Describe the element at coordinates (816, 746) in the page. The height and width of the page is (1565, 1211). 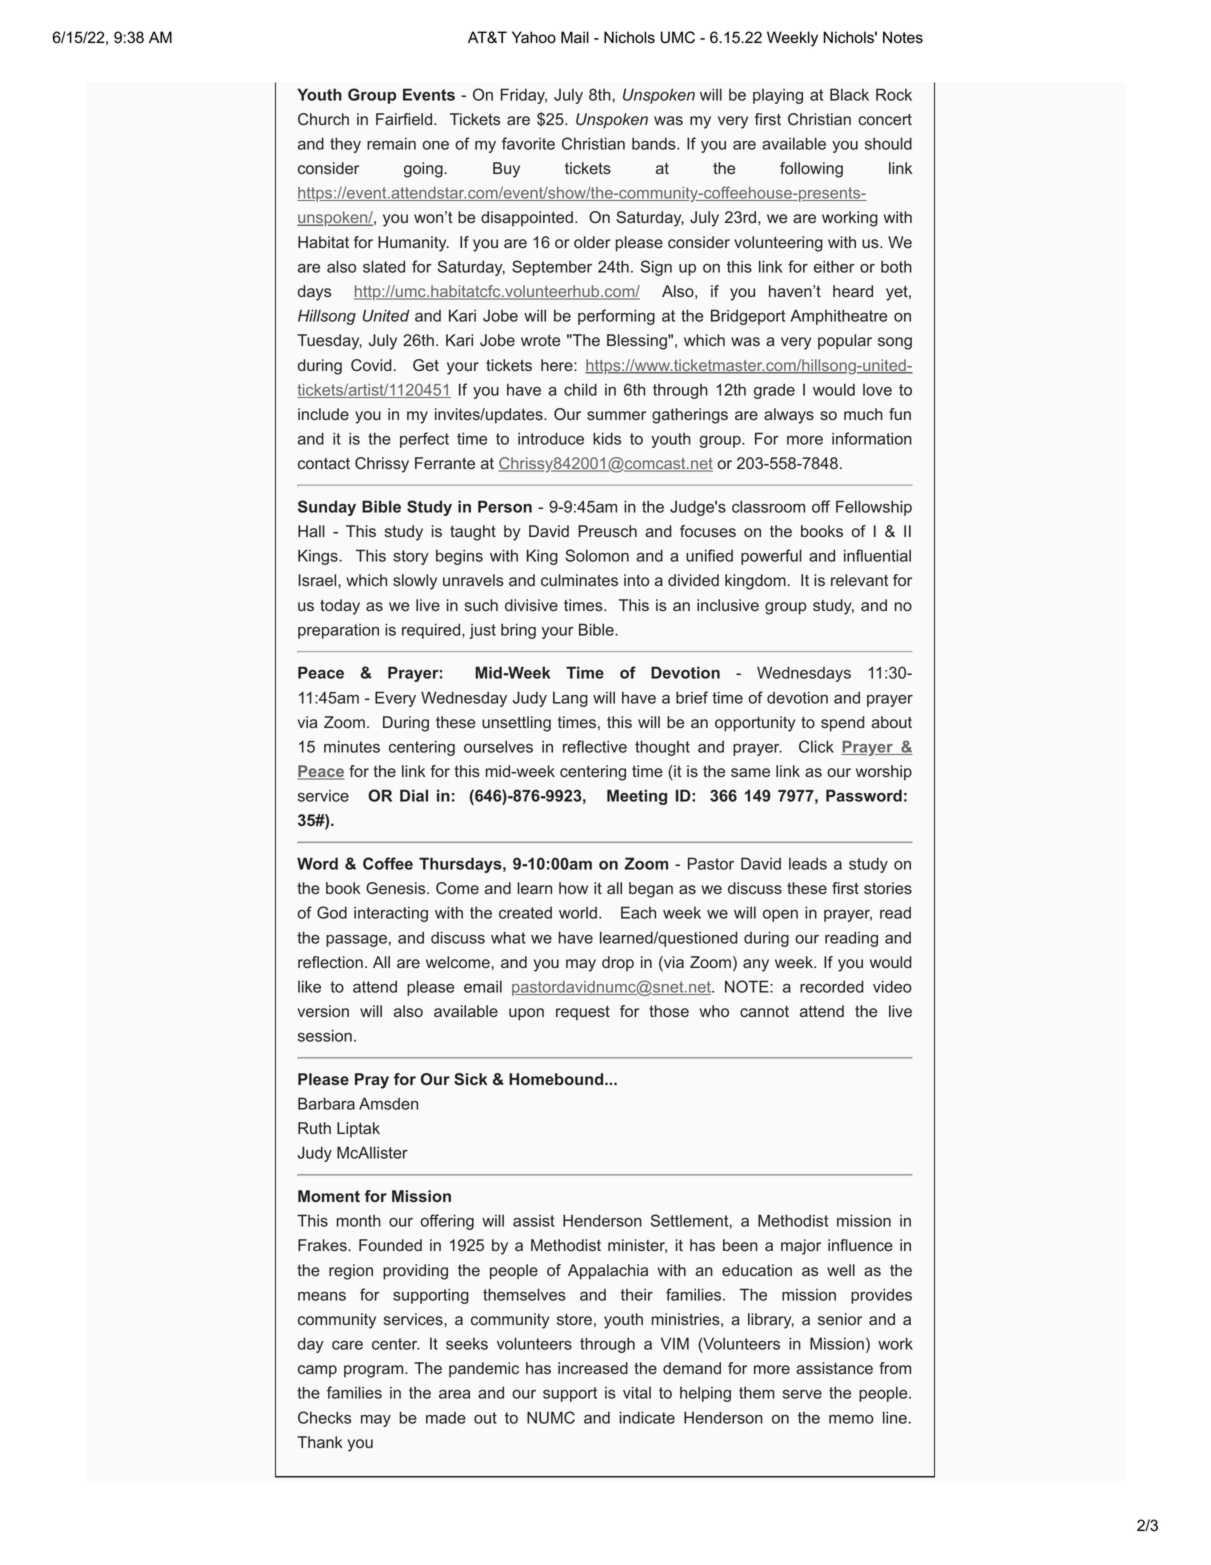
I see `Click` at that location.
